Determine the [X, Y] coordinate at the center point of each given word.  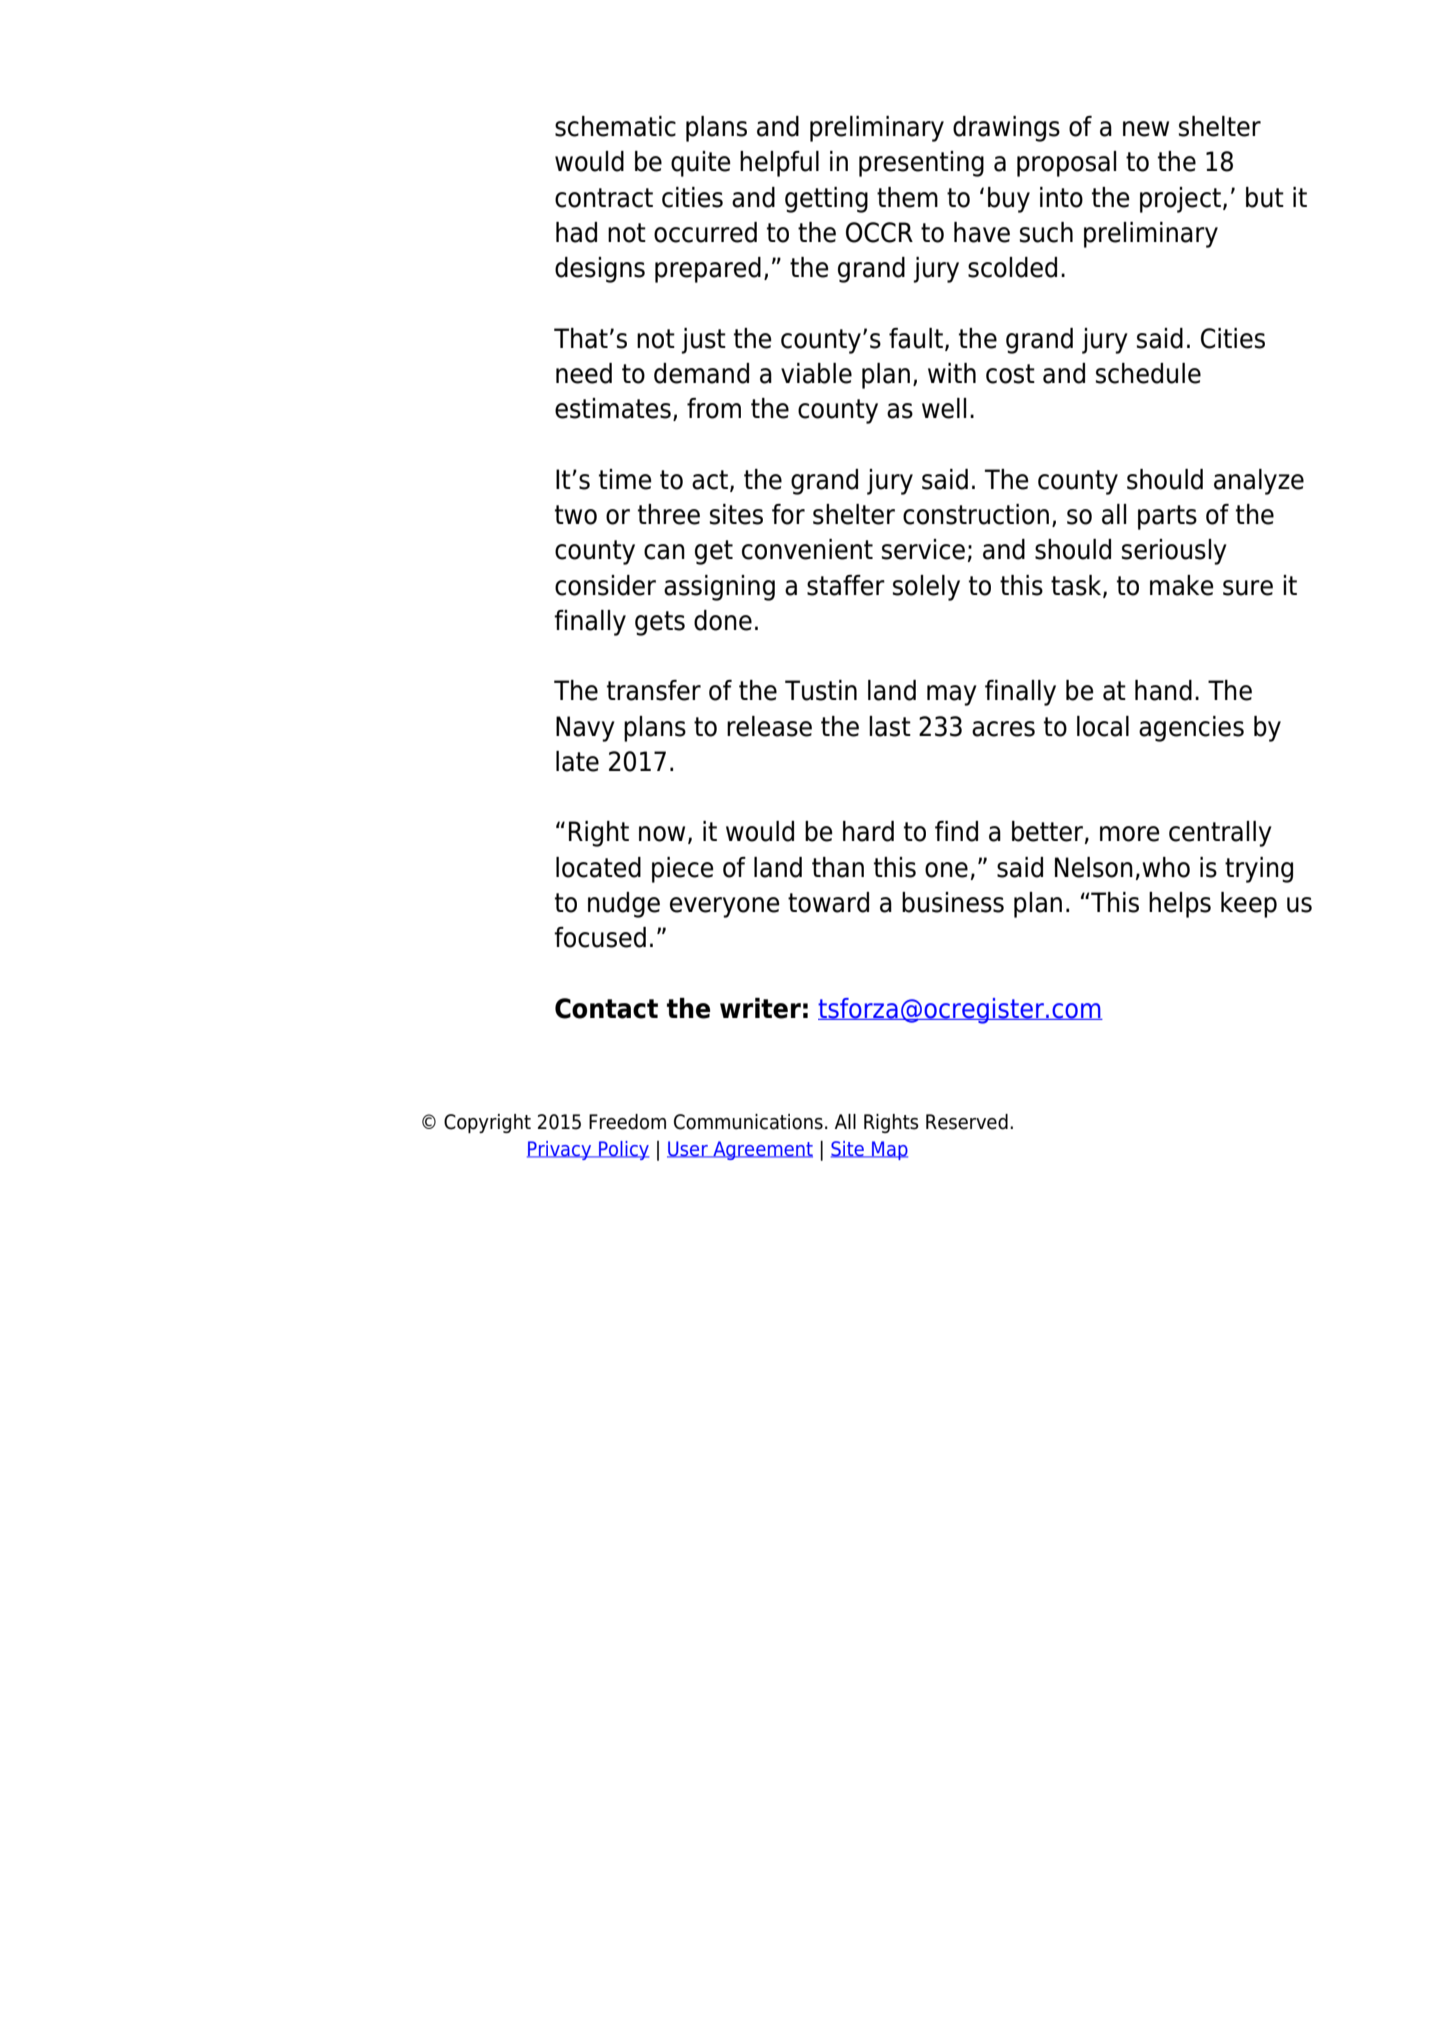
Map [889, 1150]
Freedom [627, 1122]
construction [976, 514]
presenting [921, 164]
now [662, 834]
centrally [1220, 834]
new [1146, 129]
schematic [615, 126]
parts [1167, 517]
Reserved [967, 1122]
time [625, 479]
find [956, 831]
